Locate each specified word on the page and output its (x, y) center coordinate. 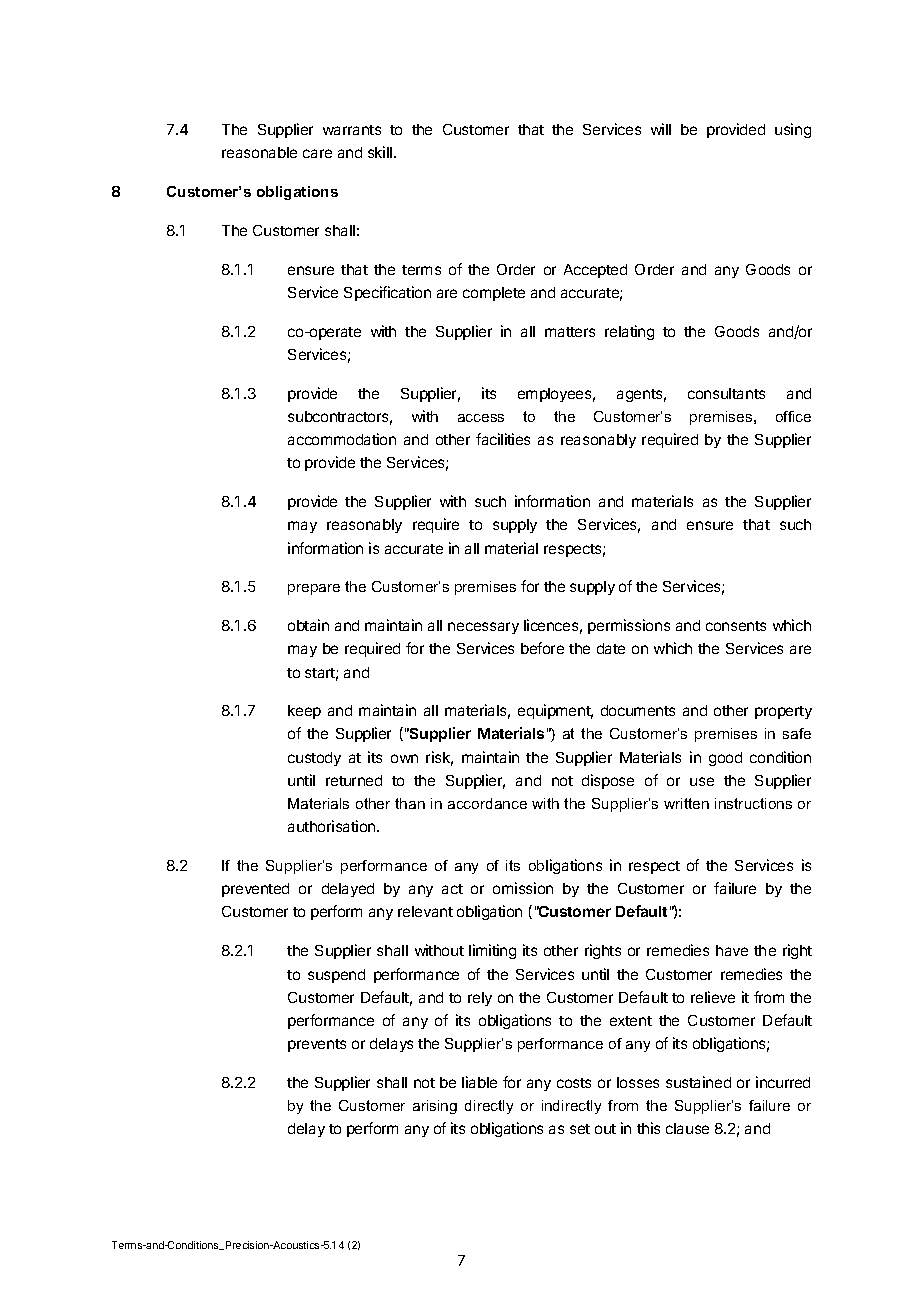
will (661, 129)
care (317, 153)
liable (479, 1082)
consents (736, 626)
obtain (308, 625)
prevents (317, 1045)
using (793, 130)
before (542, 648)
